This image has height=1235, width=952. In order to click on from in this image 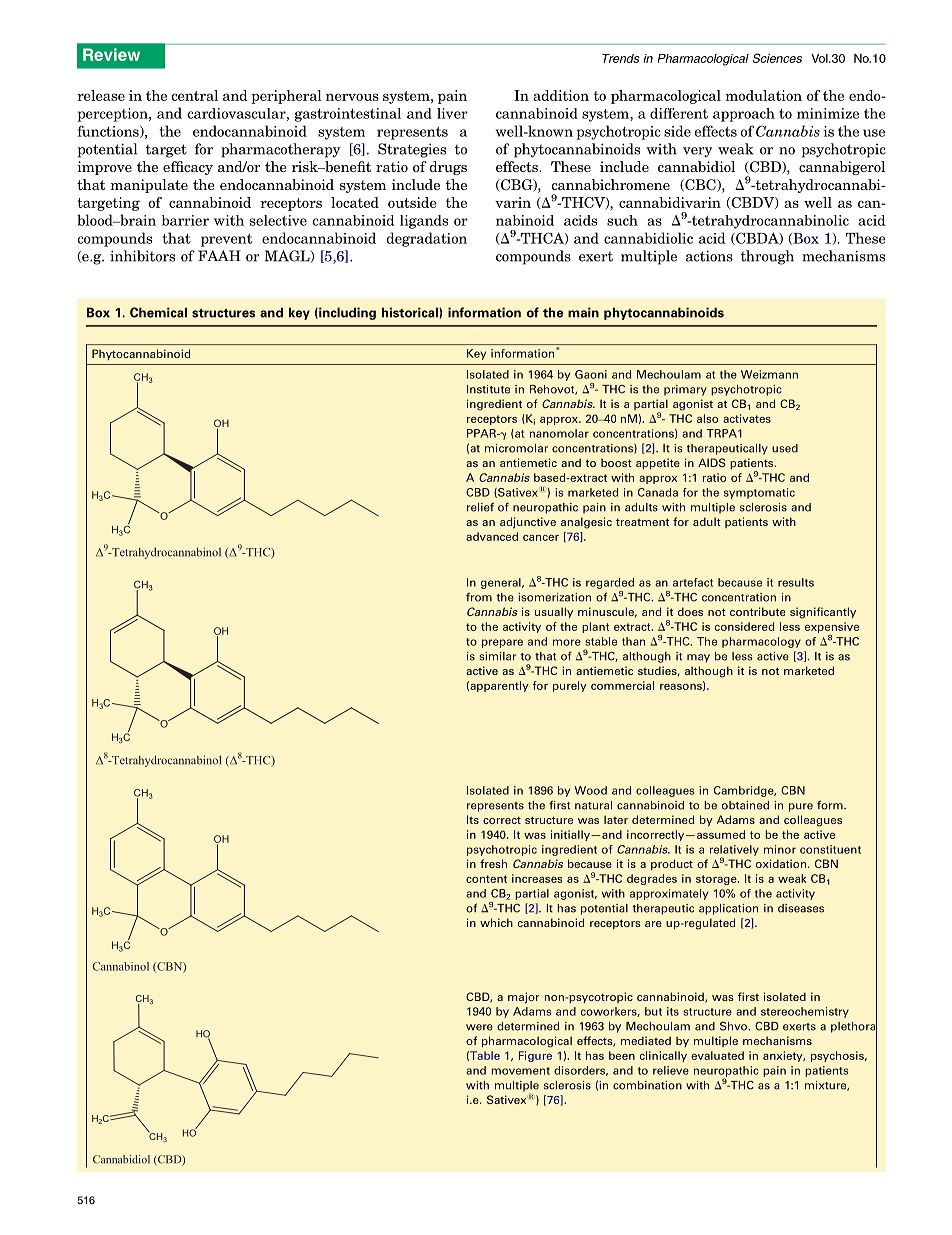, I will do `click(479, 597)`.
